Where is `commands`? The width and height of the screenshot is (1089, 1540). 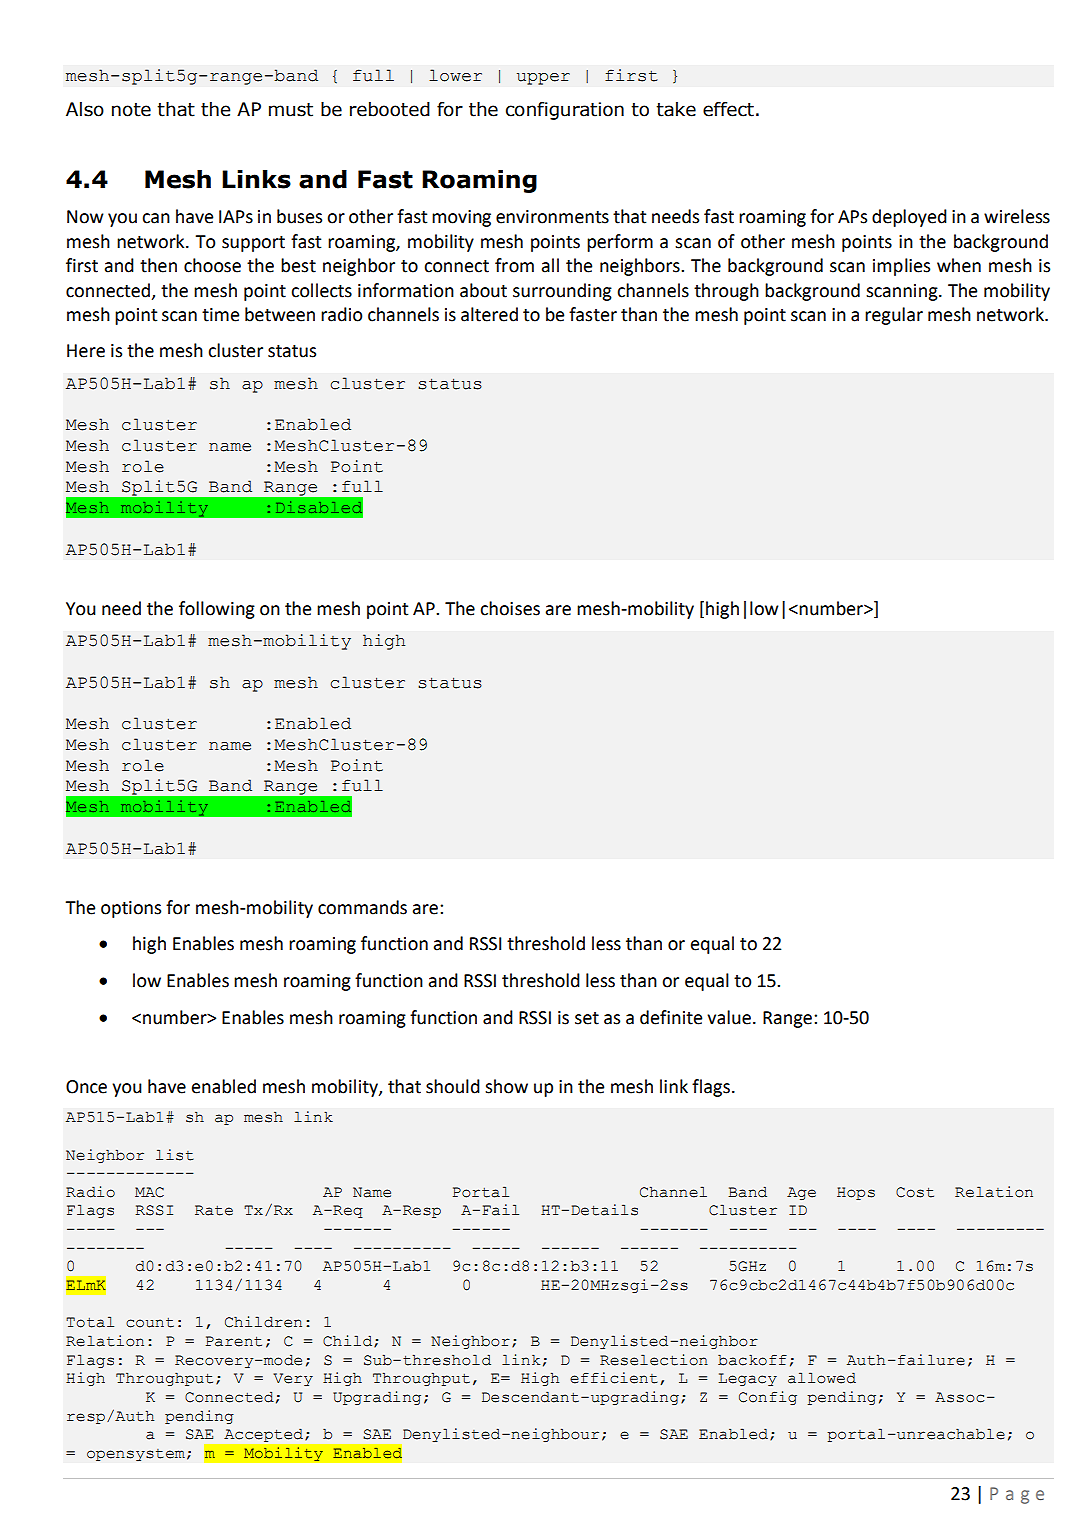
commands is located at coordinates (362, 907).
